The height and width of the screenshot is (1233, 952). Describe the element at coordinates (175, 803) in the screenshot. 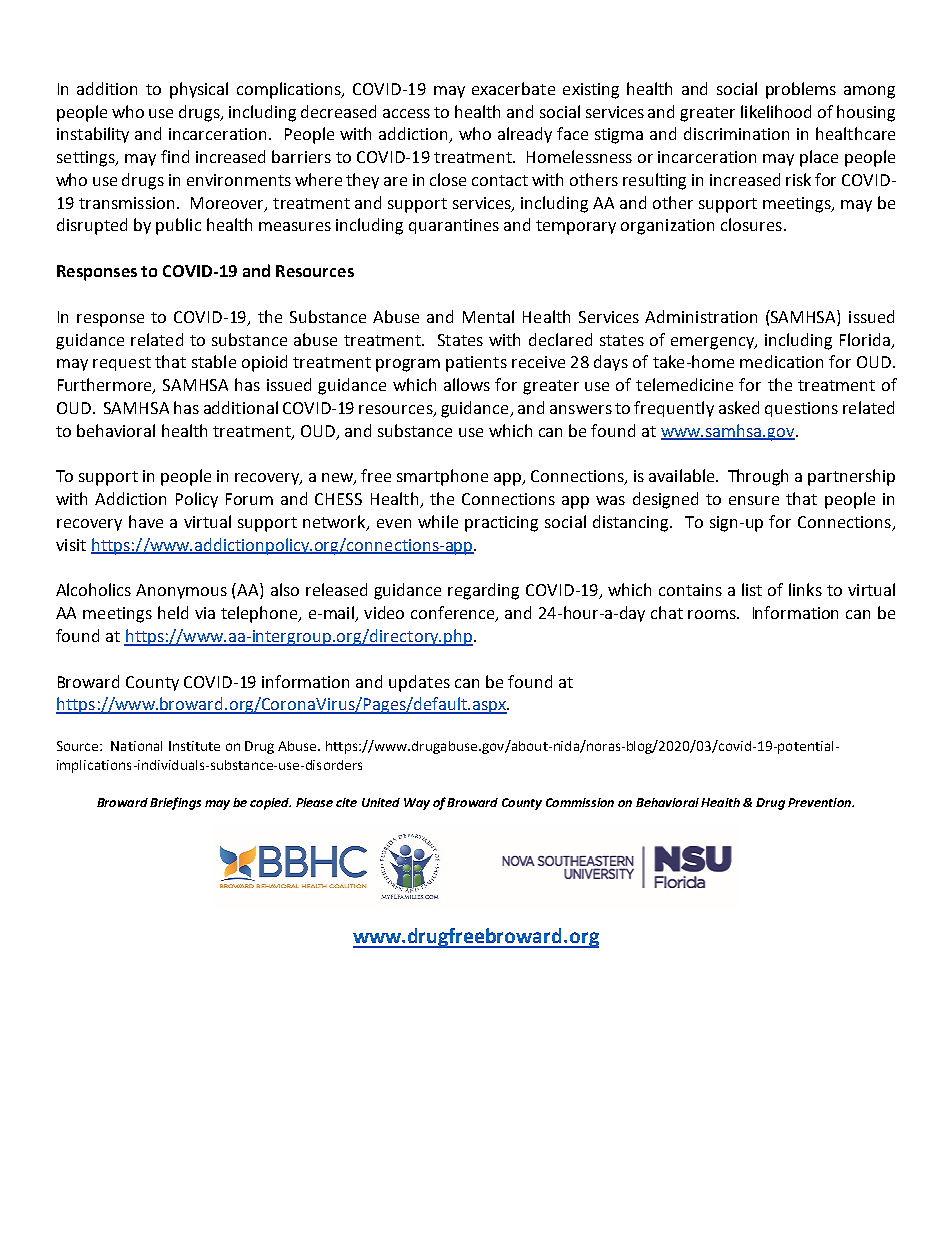

I see `Briefings` at that location.
